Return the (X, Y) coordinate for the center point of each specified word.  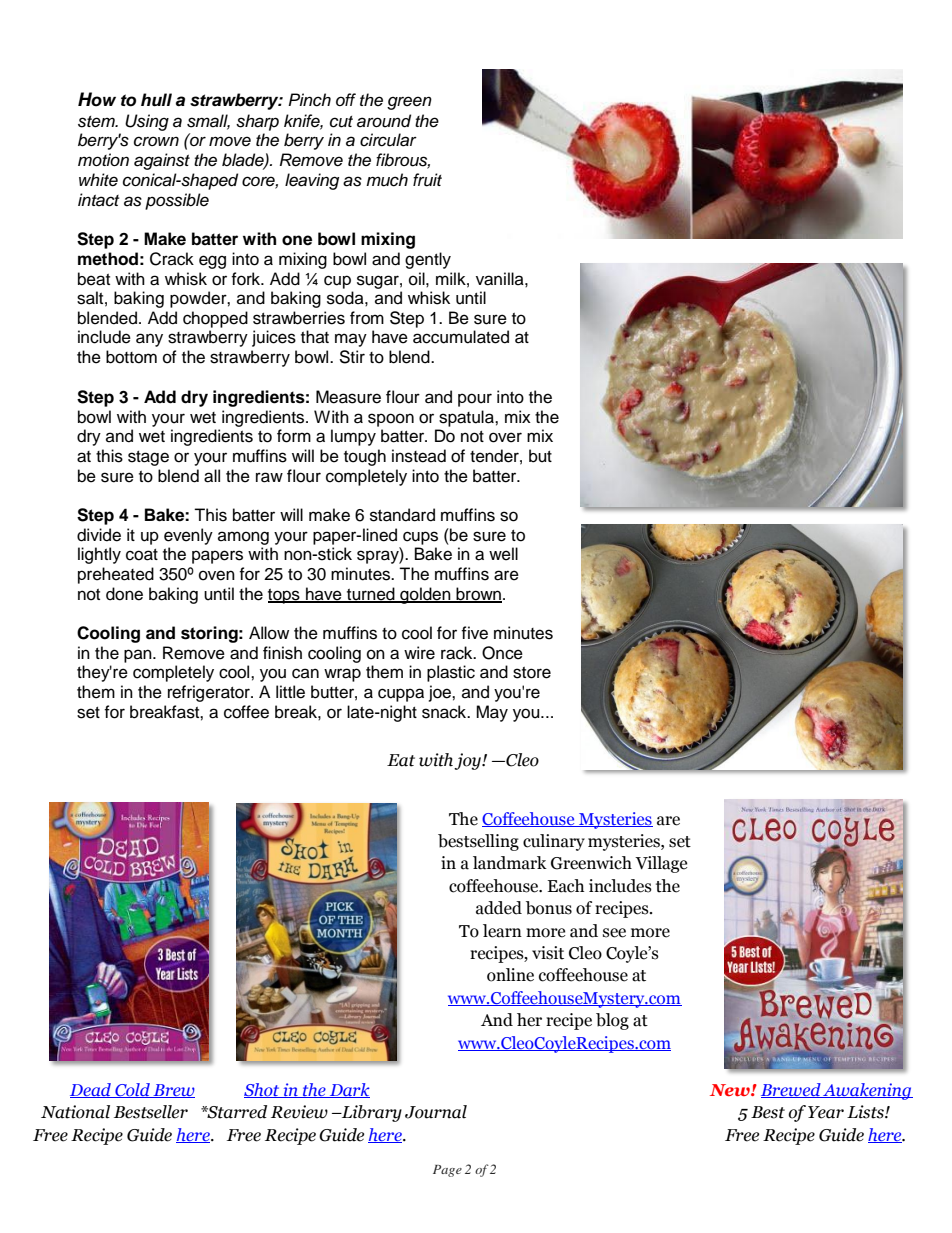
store (532, 673)
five (474, 633)
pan (139, 656)
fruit (427, 180)
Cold (132, 1090)
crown (156, 141)
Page (447, 1171)
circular (388, 140)
